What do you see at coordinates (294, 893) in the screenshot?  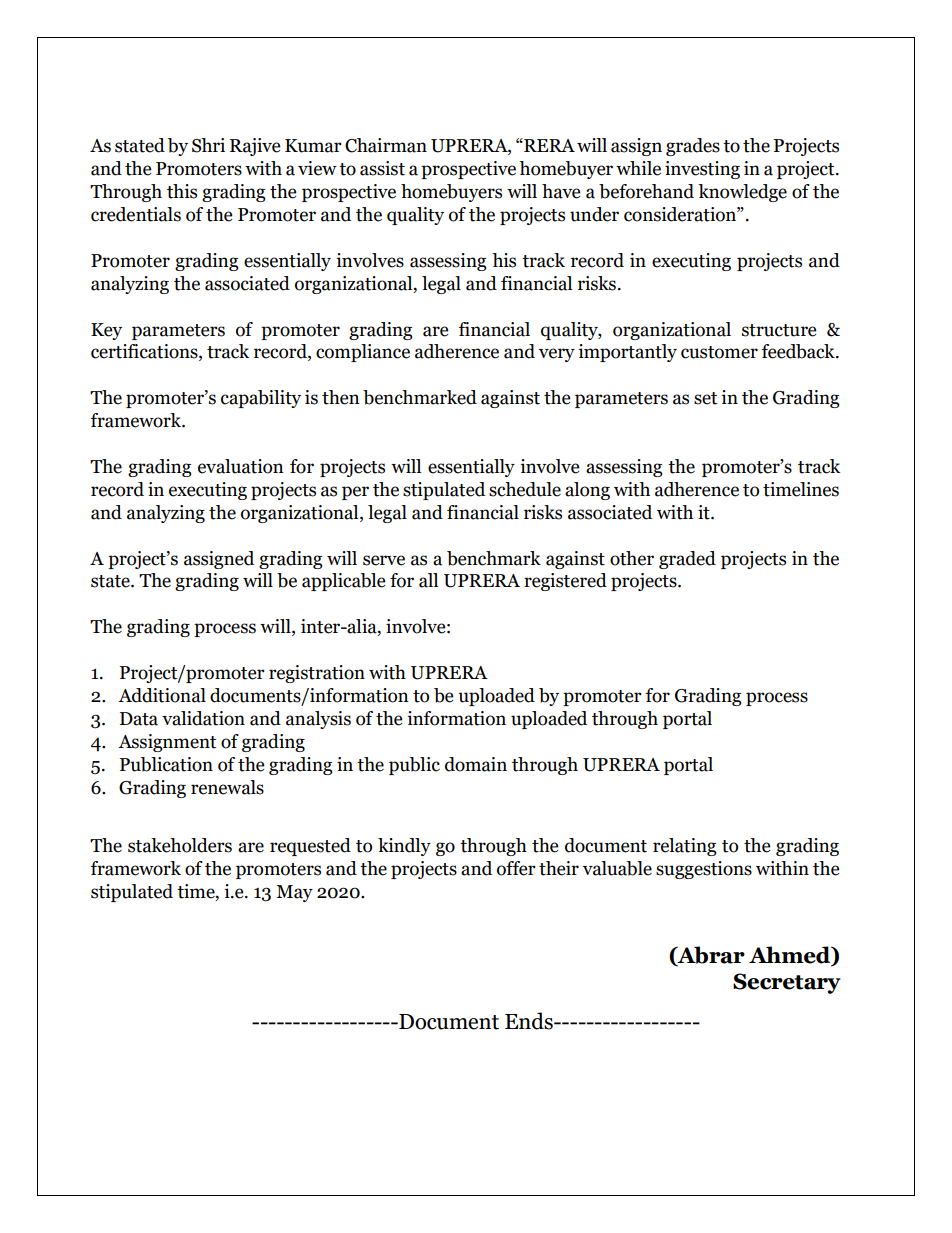 I see `May` at bounding box center [294, 893].
